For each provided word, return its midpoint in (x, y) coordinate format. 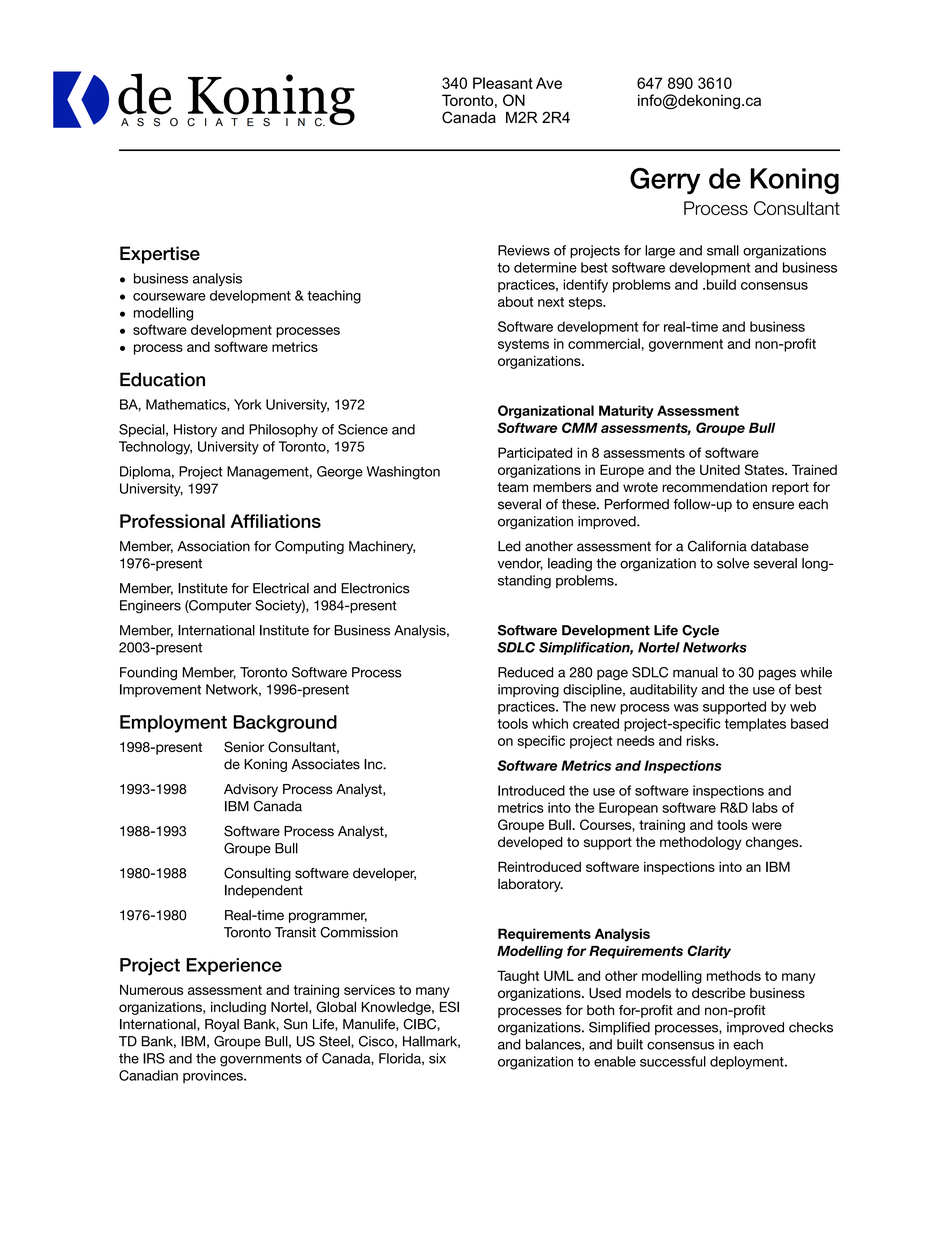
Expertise (160, 255)
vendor (520, 564)
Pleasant (503, 83)
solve (733, 563)
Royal (222, 1025)
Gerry (665, 181)
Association (213, 546)
